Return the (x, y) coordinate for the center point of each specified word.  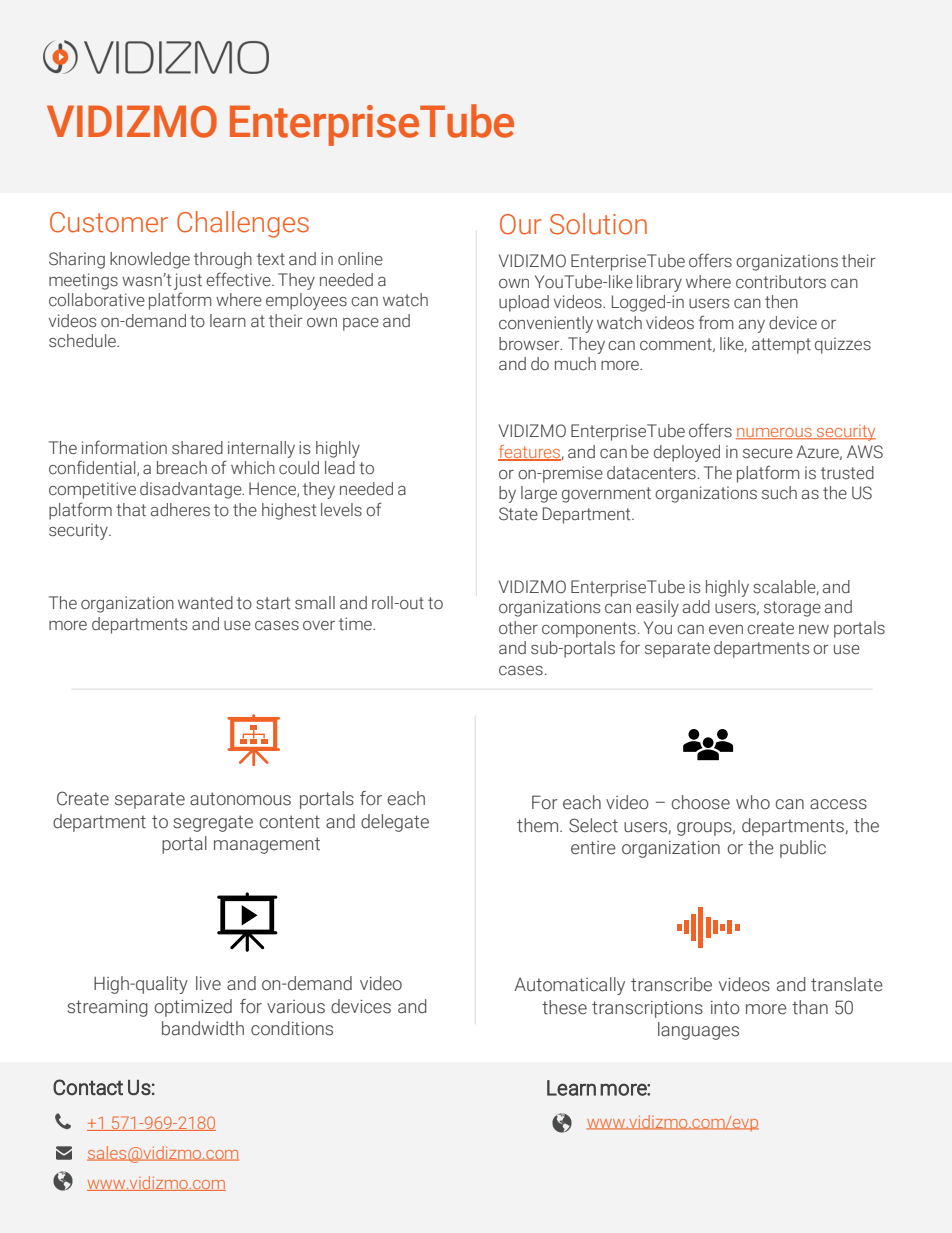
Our (520, 224)
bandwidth (203, 1028)
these (564, 1007)
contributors (781, 282)
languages (698, 1031)
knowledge (150, 260)
